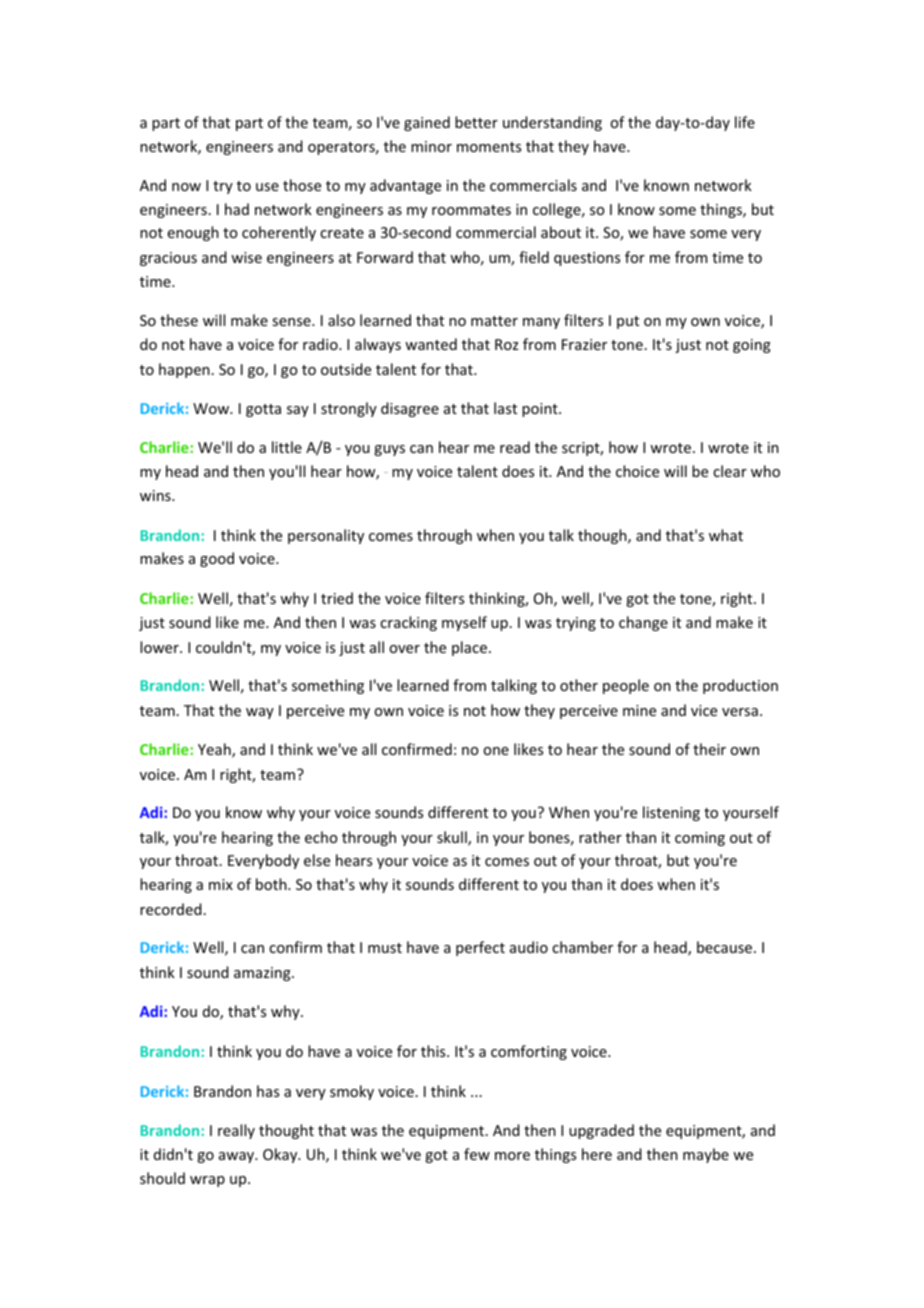 The width and height of the document is (924, 1308). Describe the element at coordinates (221, 884) in the document. I see `mix` at that location.
